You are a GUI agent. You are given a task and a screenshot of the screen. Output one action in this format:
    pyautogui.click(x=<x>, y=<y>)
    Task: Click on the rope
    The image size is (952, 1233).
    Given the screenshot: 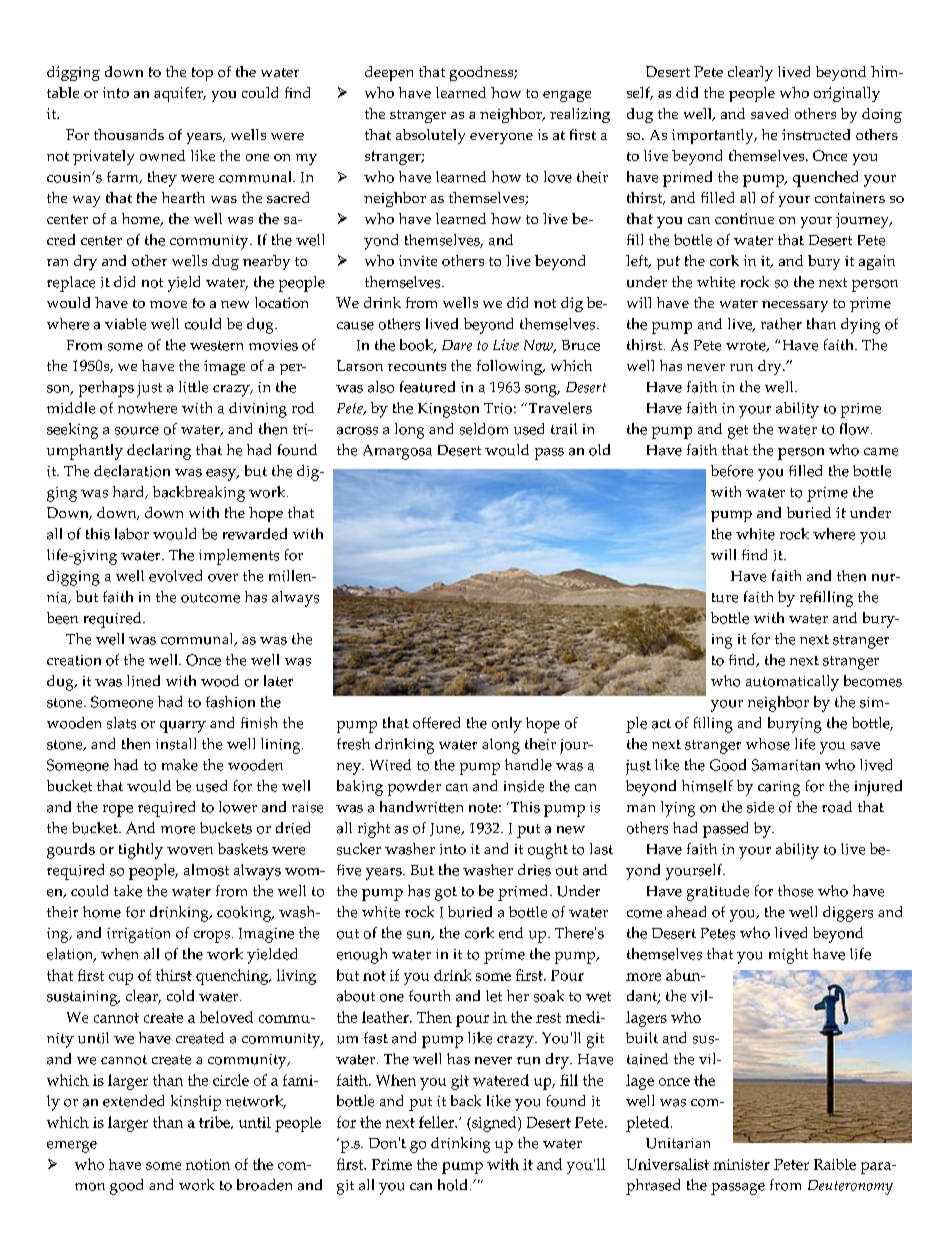 What is the action you would take?
    pyautogui.click(x=118, y=811)
